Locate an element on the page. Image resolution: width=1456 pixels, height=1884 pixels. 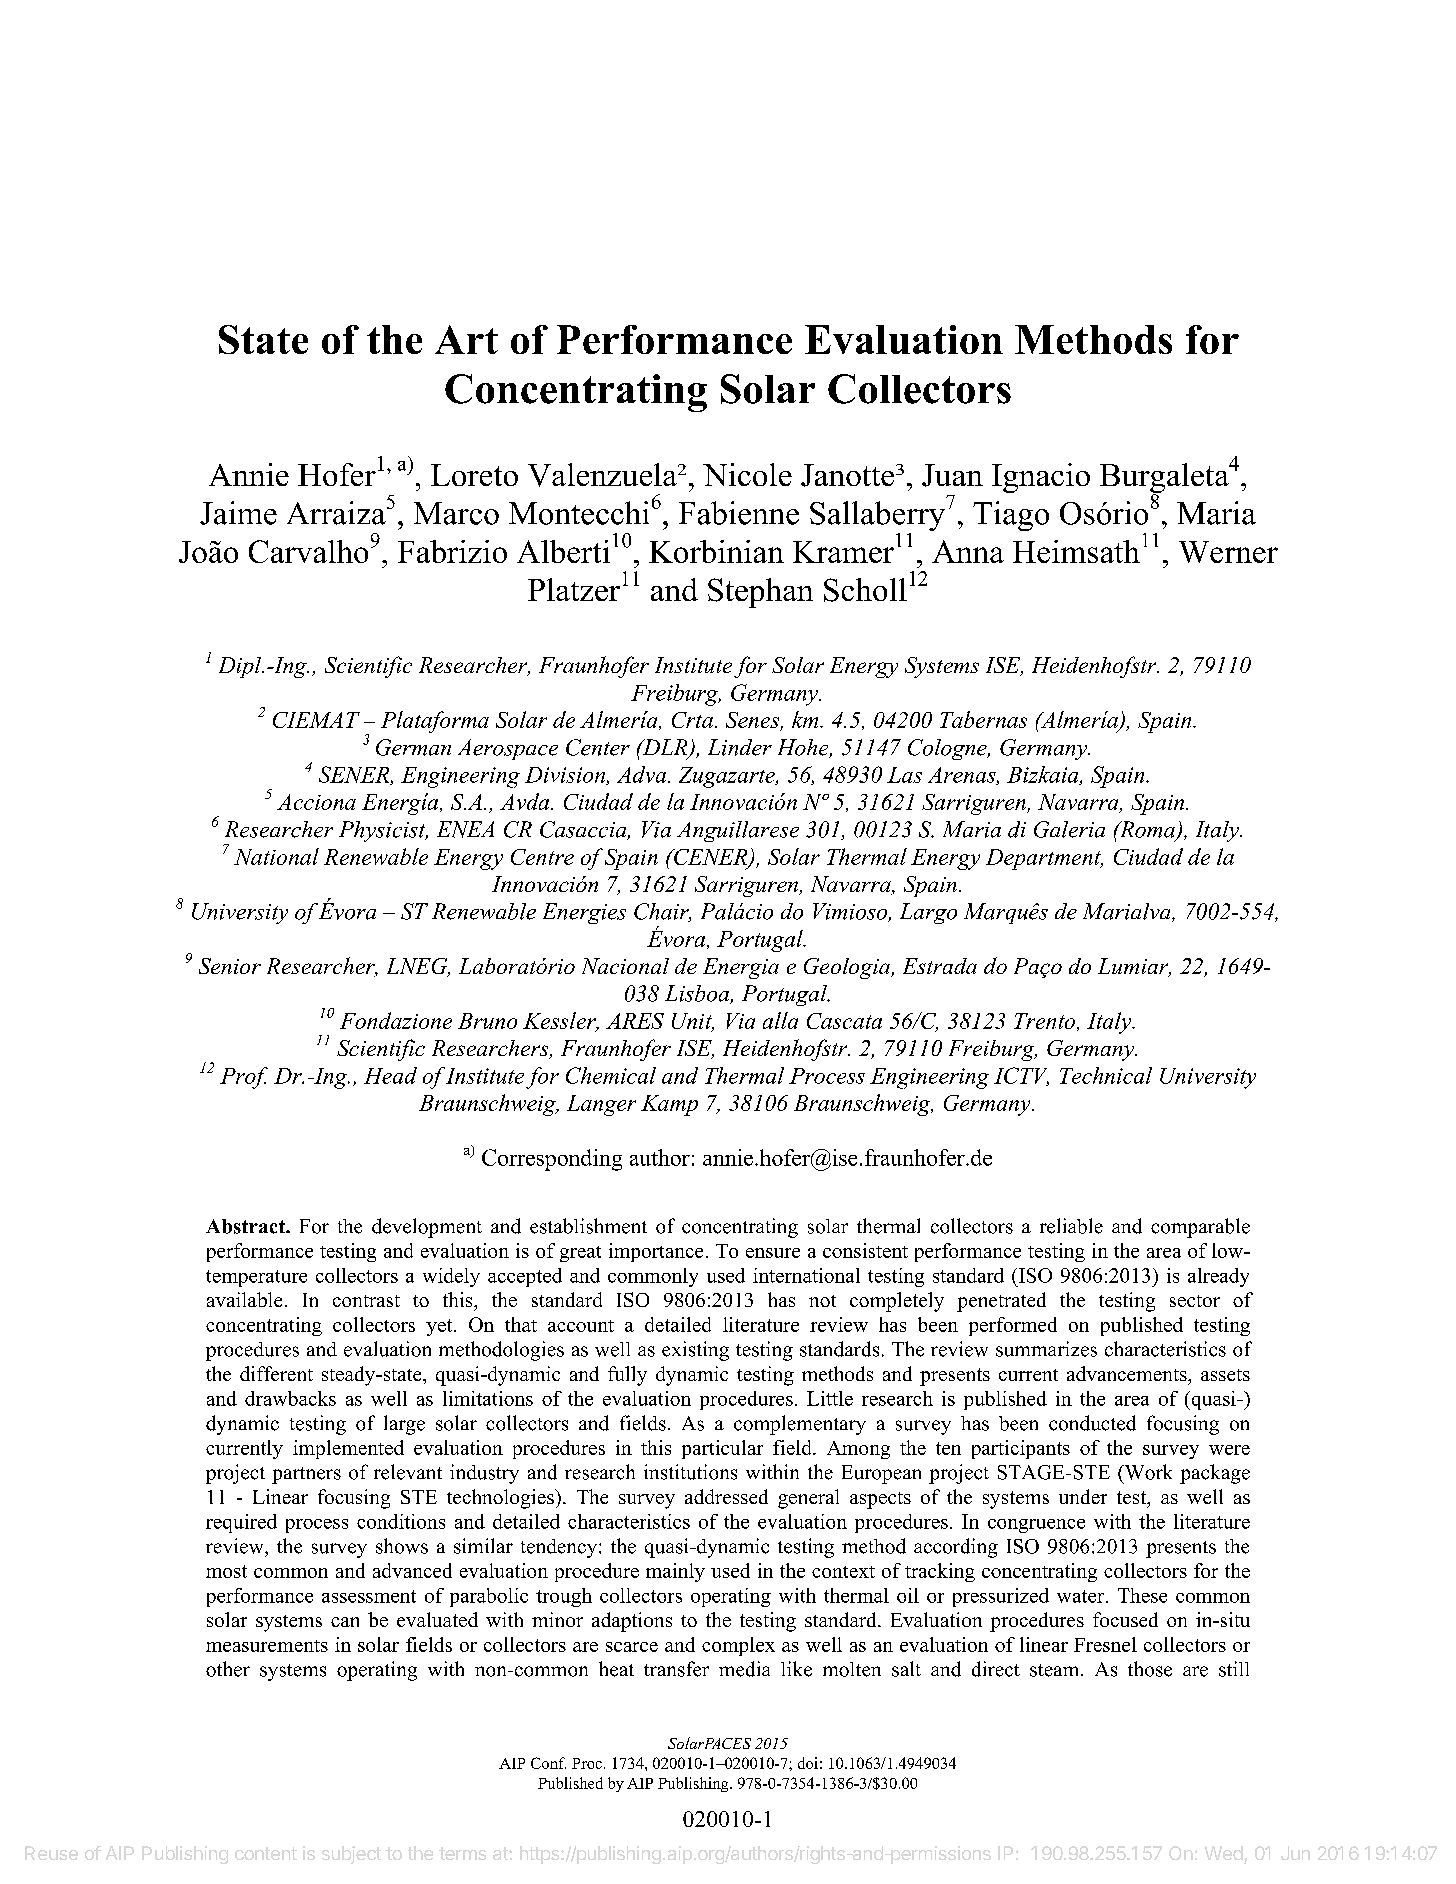
particular is located at coordinates (722, 1449).
